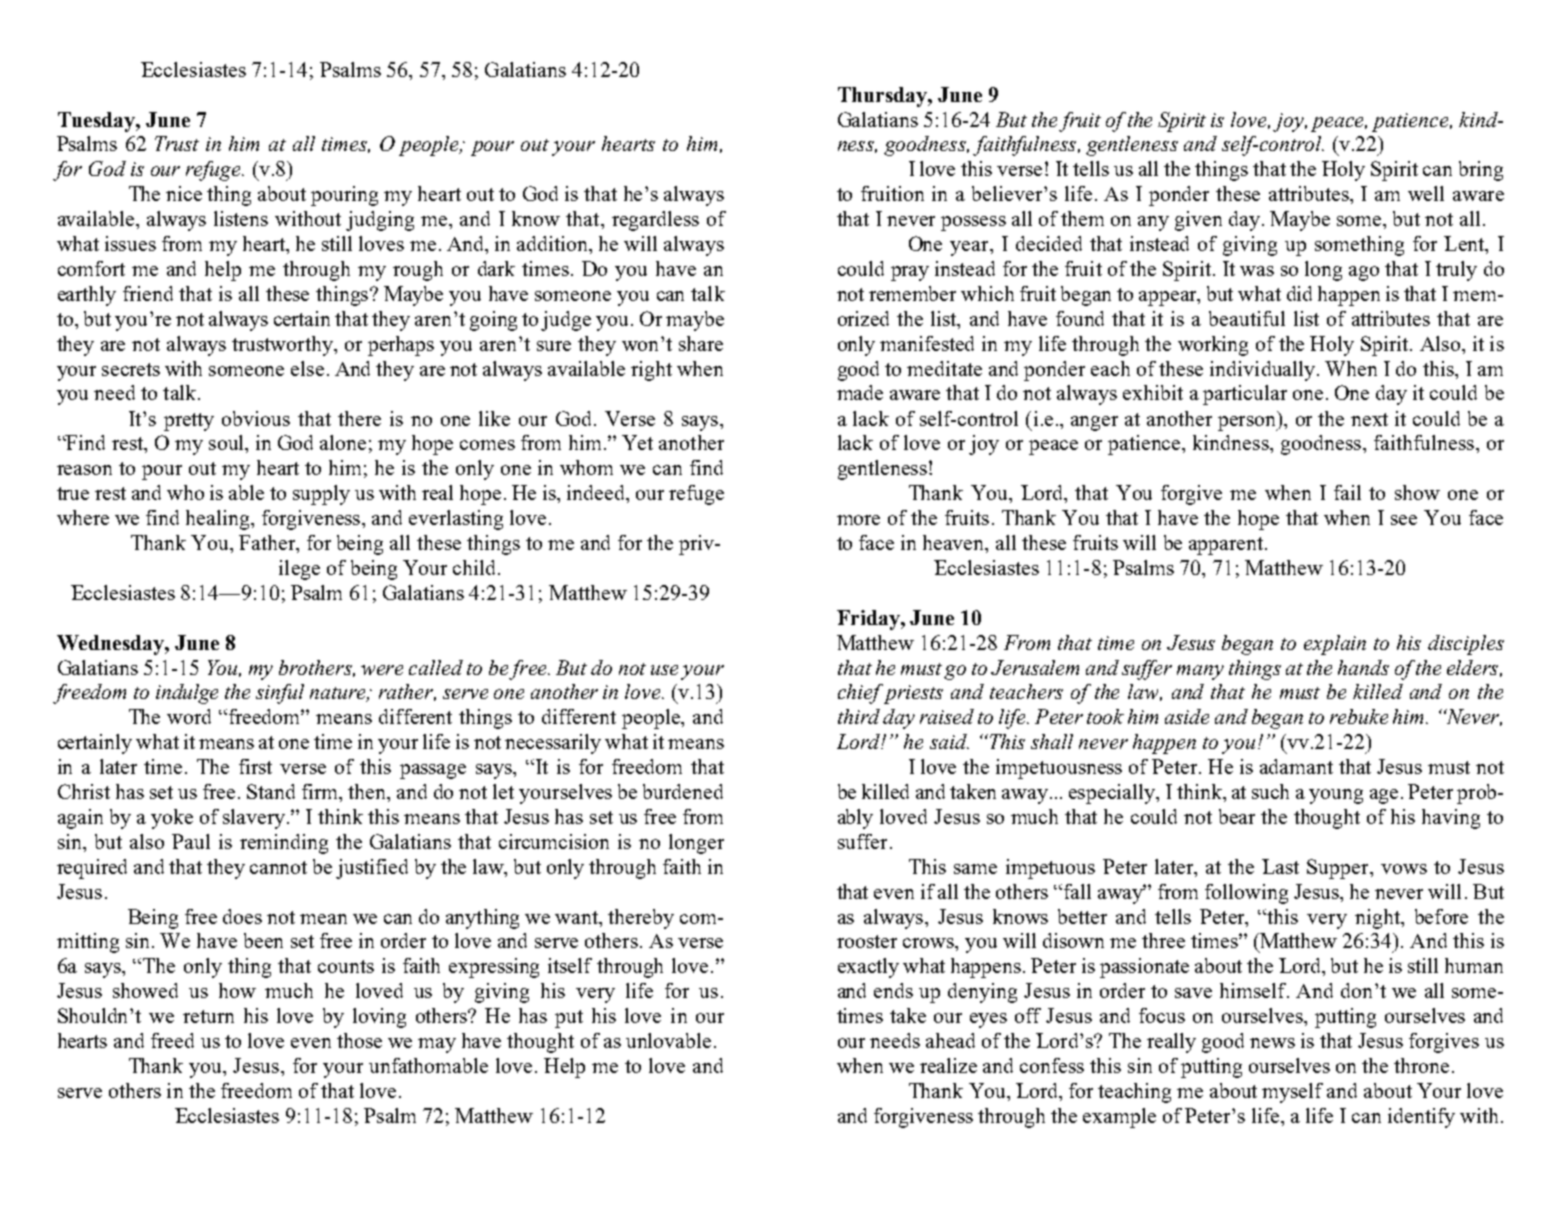 The image size is (1560, 1205). I want to click on fail, so click(1347, 492).
